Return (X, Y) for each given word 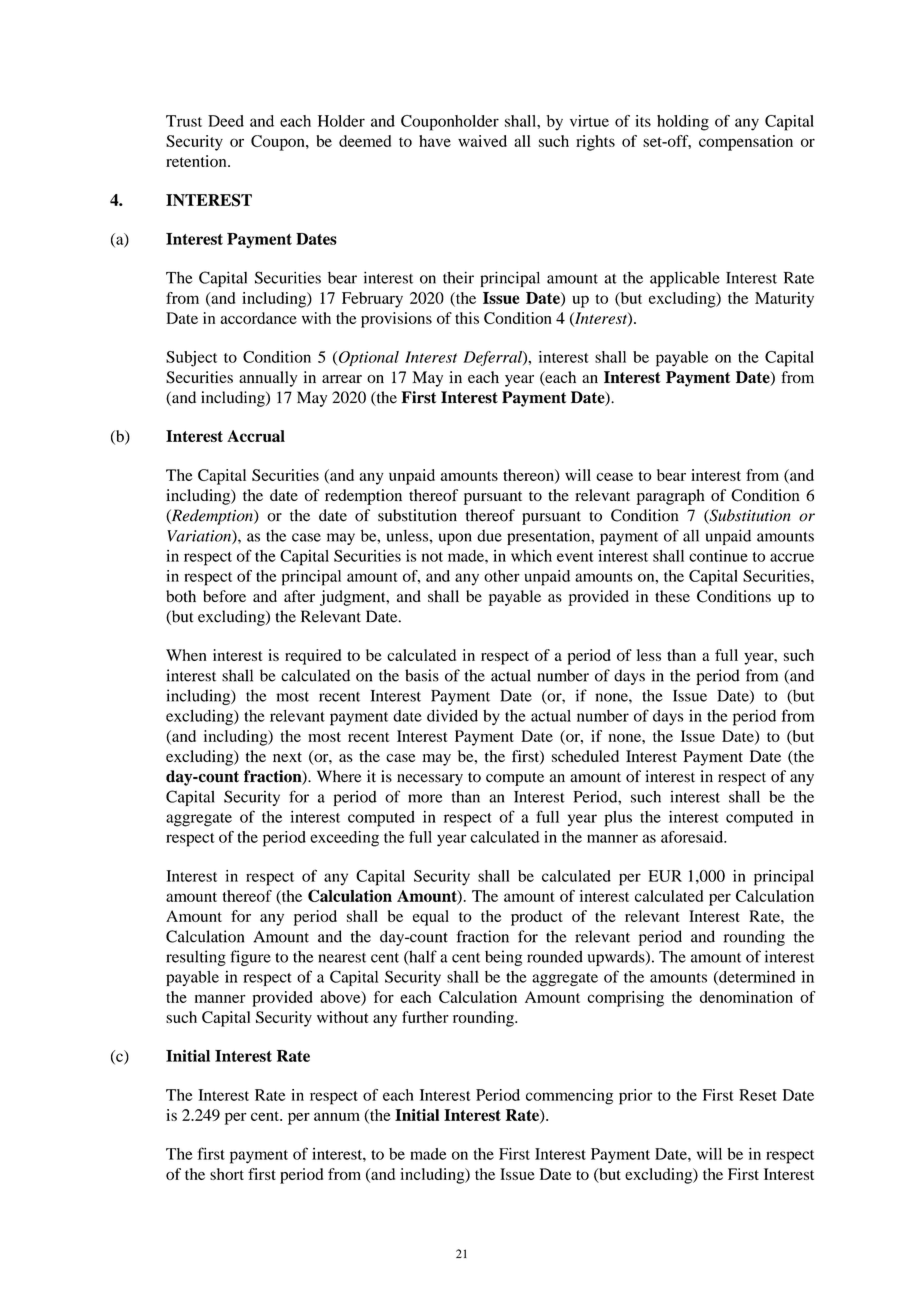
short (227, 1174)
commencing (569, 1097)
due (489, 536)
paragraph (671, 497)
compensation (746, 143)
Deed (226, 121)
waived (482, 141)
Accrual (256, 436)
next (287, 757)
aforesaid (693, 837)
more (425, 798)
